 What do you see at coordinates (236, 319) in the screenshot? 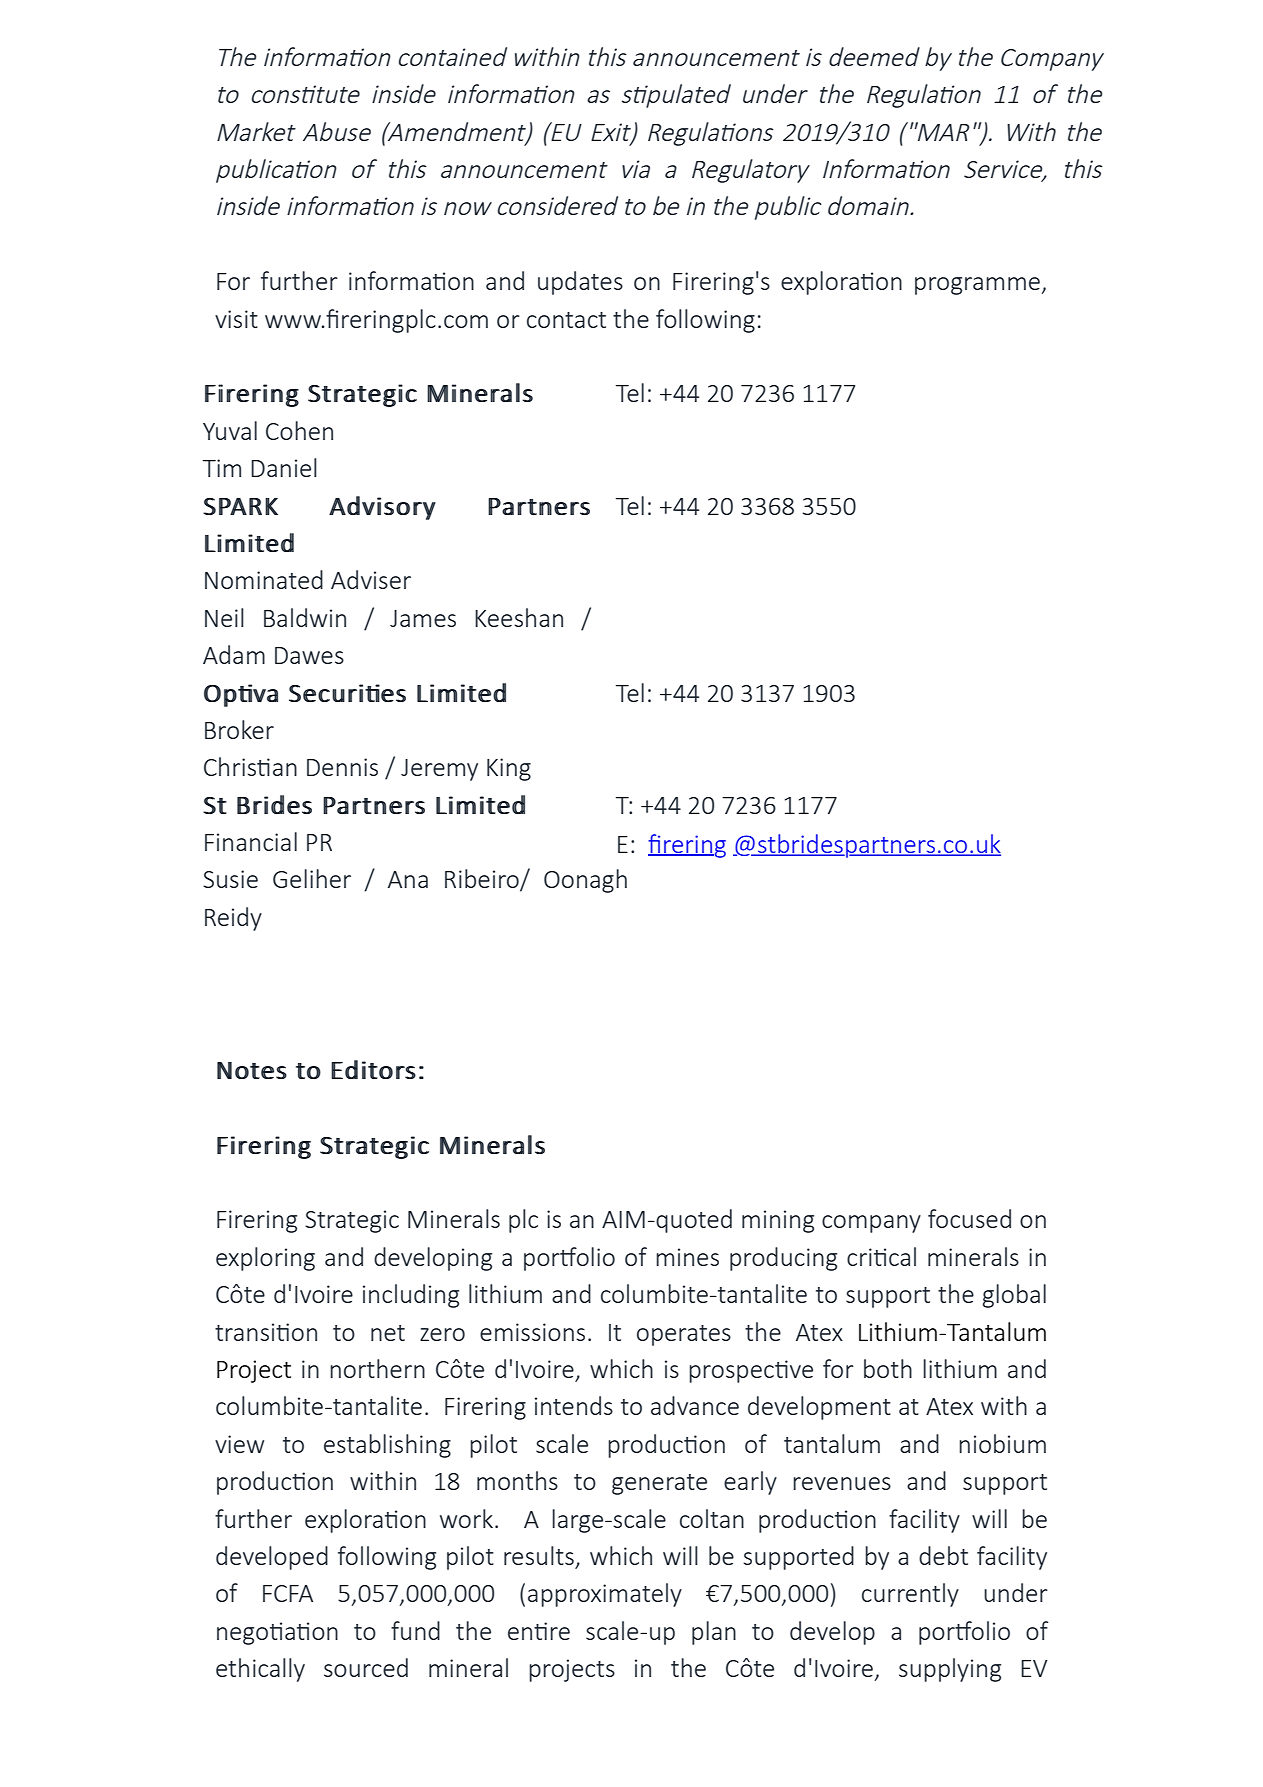
I see `visit` at bounding box center [236, 319].
